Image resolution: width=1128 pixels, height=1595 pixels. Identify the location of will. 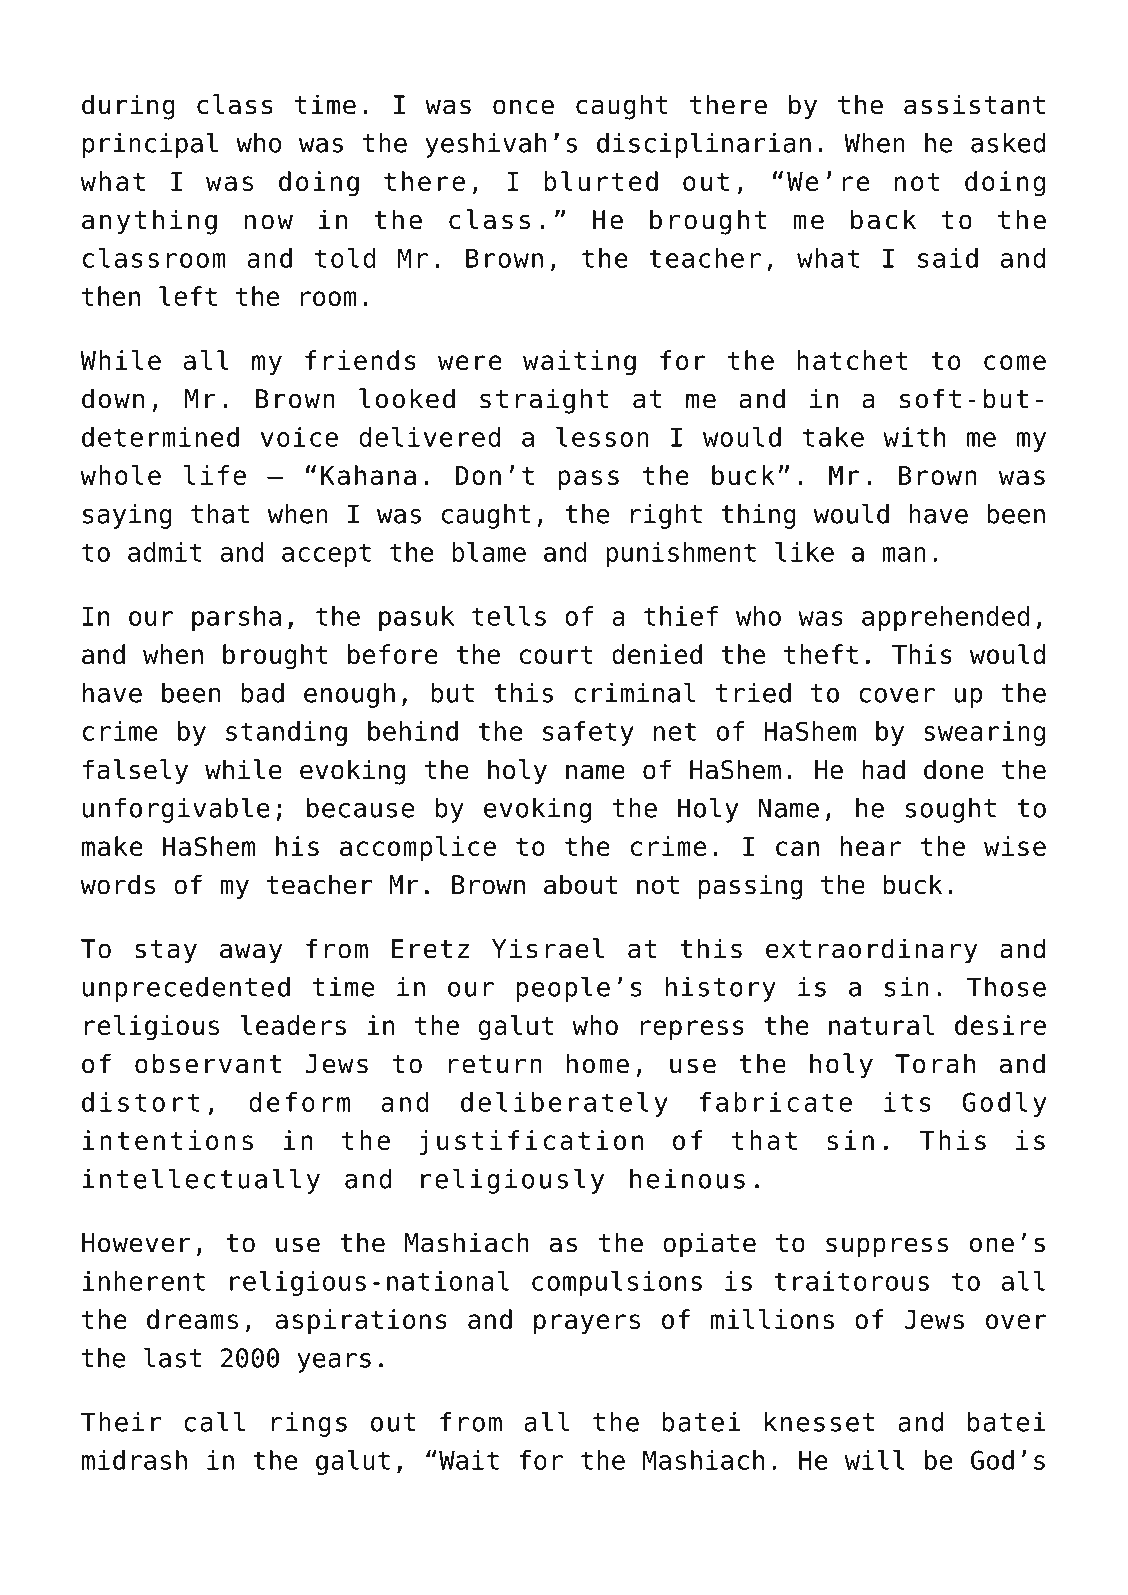
(875, 1460).
